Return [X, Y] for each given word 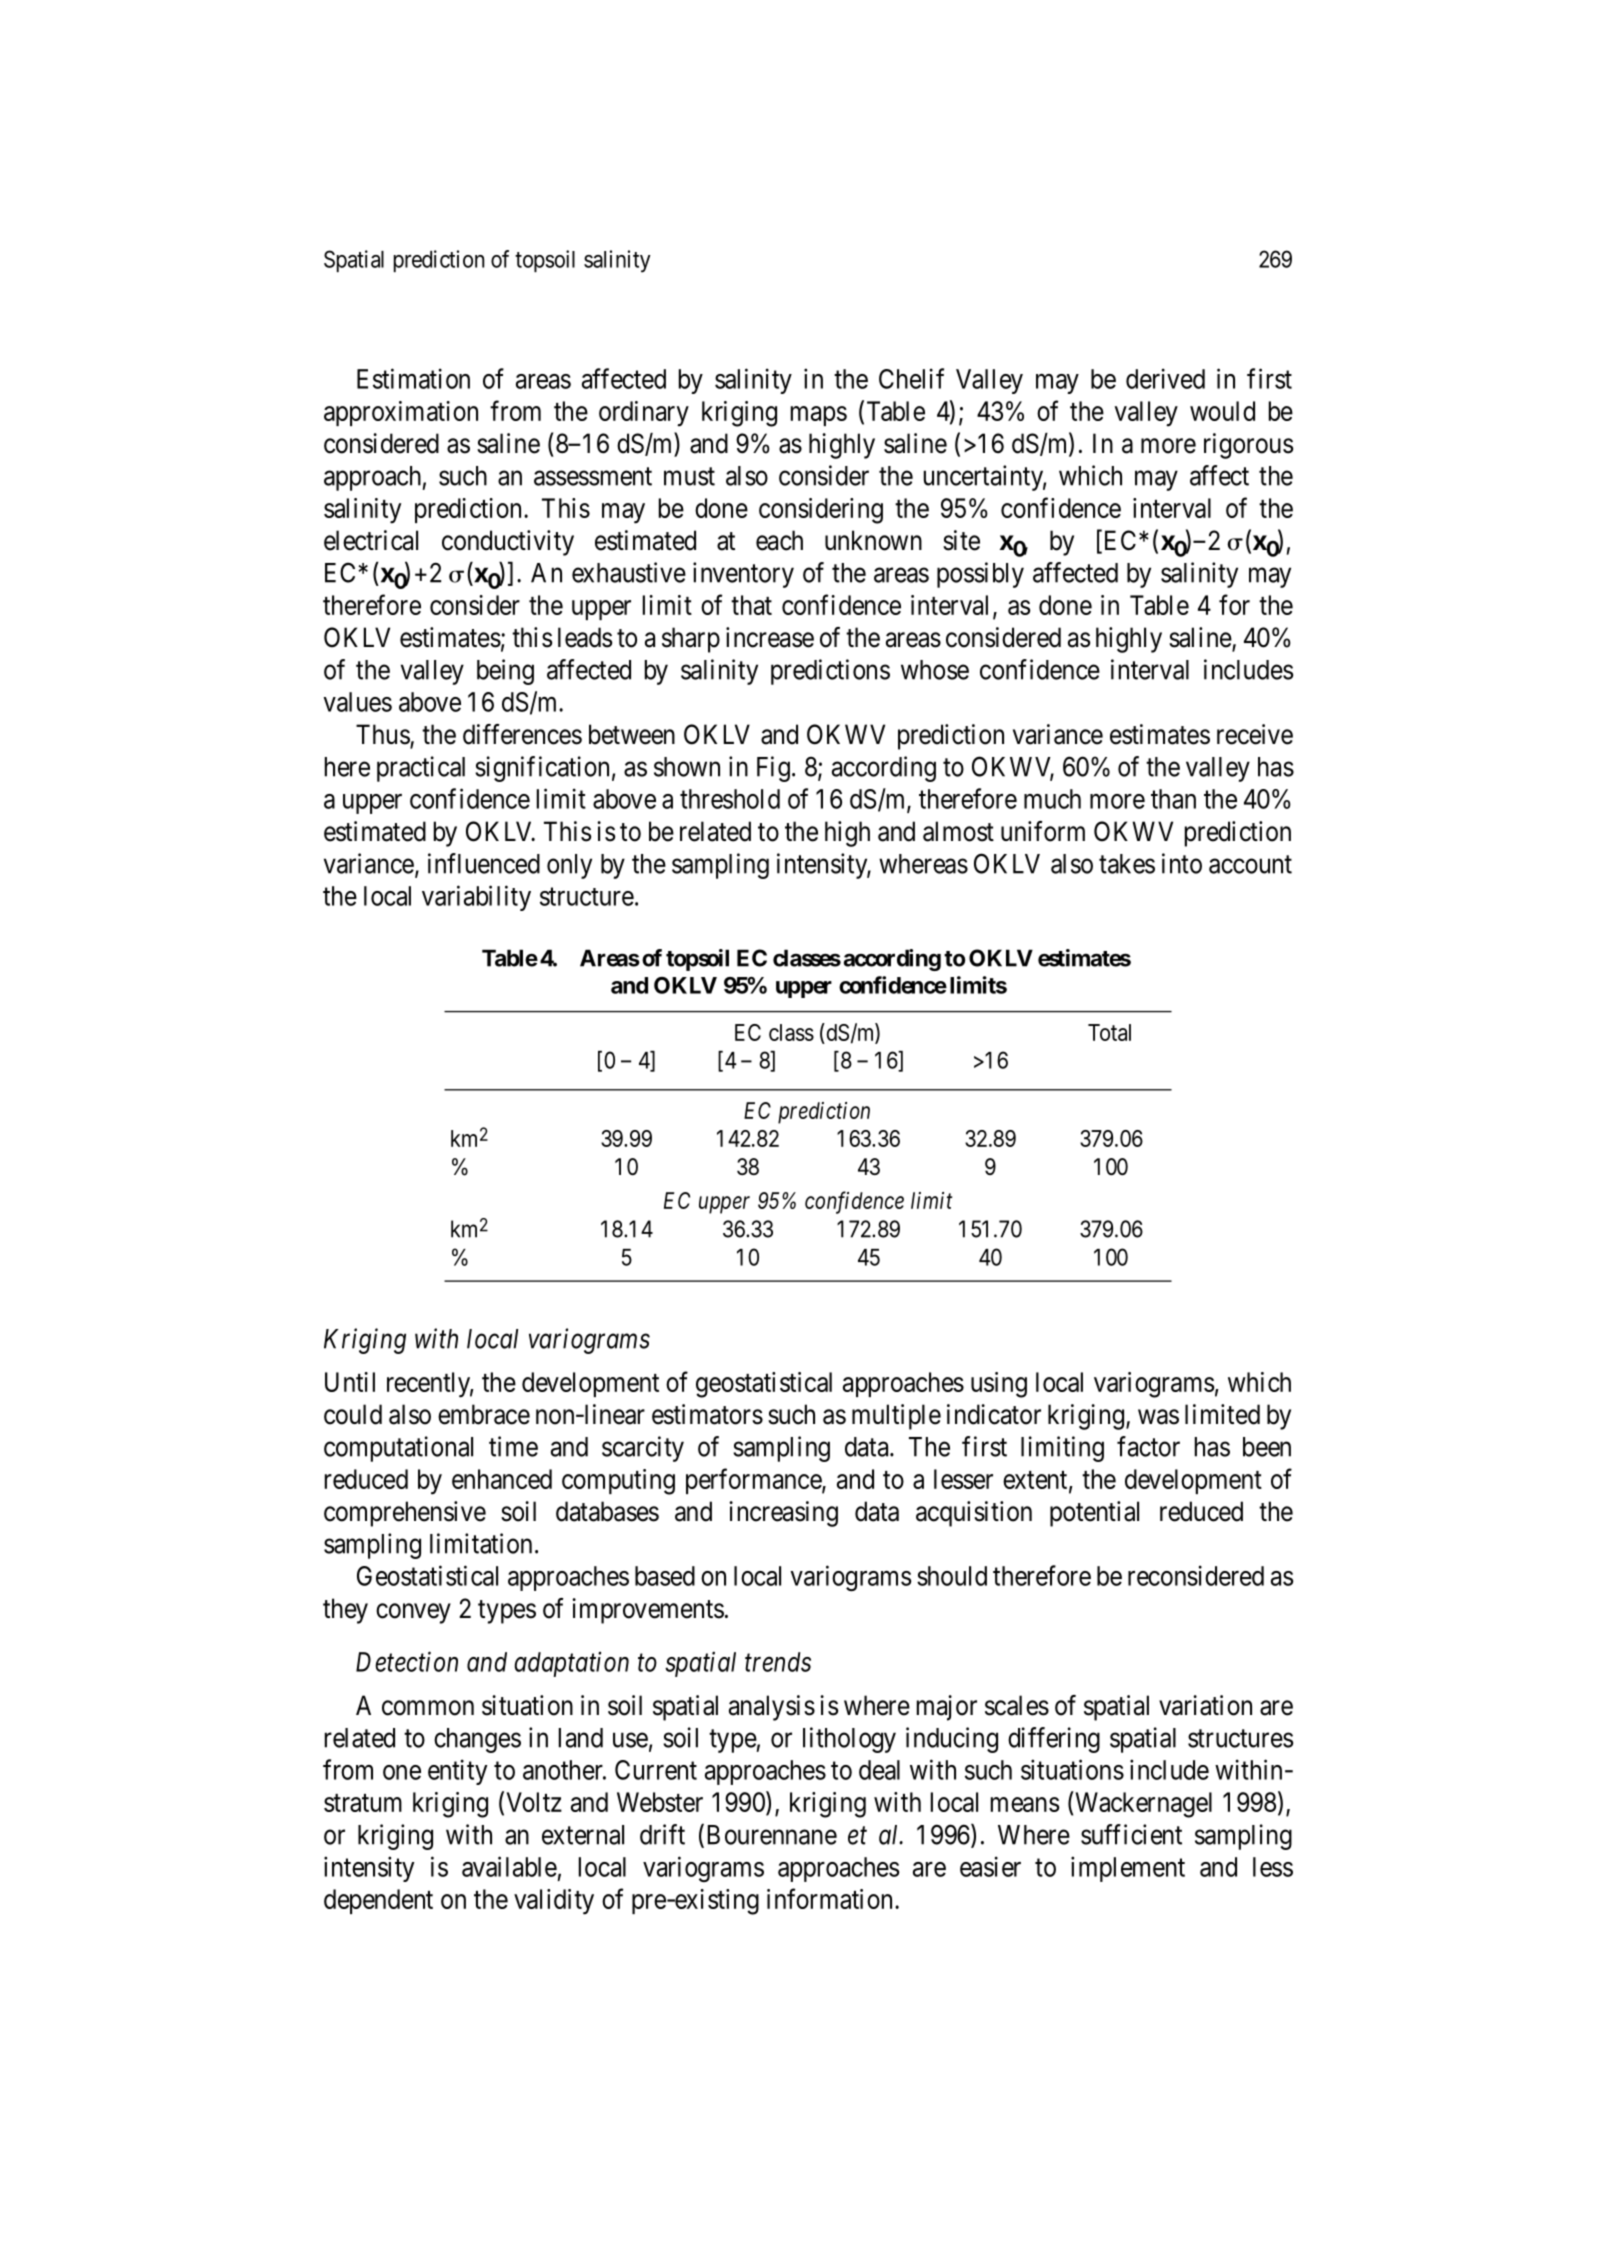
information [829, 1898]
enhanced [502, 1479]
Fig [773, 769]
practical [421, 769]
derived [1165, 378]
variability [476, 898]
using [999, 1385]
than [1173, 799]
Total [1109, 1032]
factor [1148, 1446]
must [689, 477]
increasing [783, 1514]
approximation [401, 413]
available [509, 1866]
